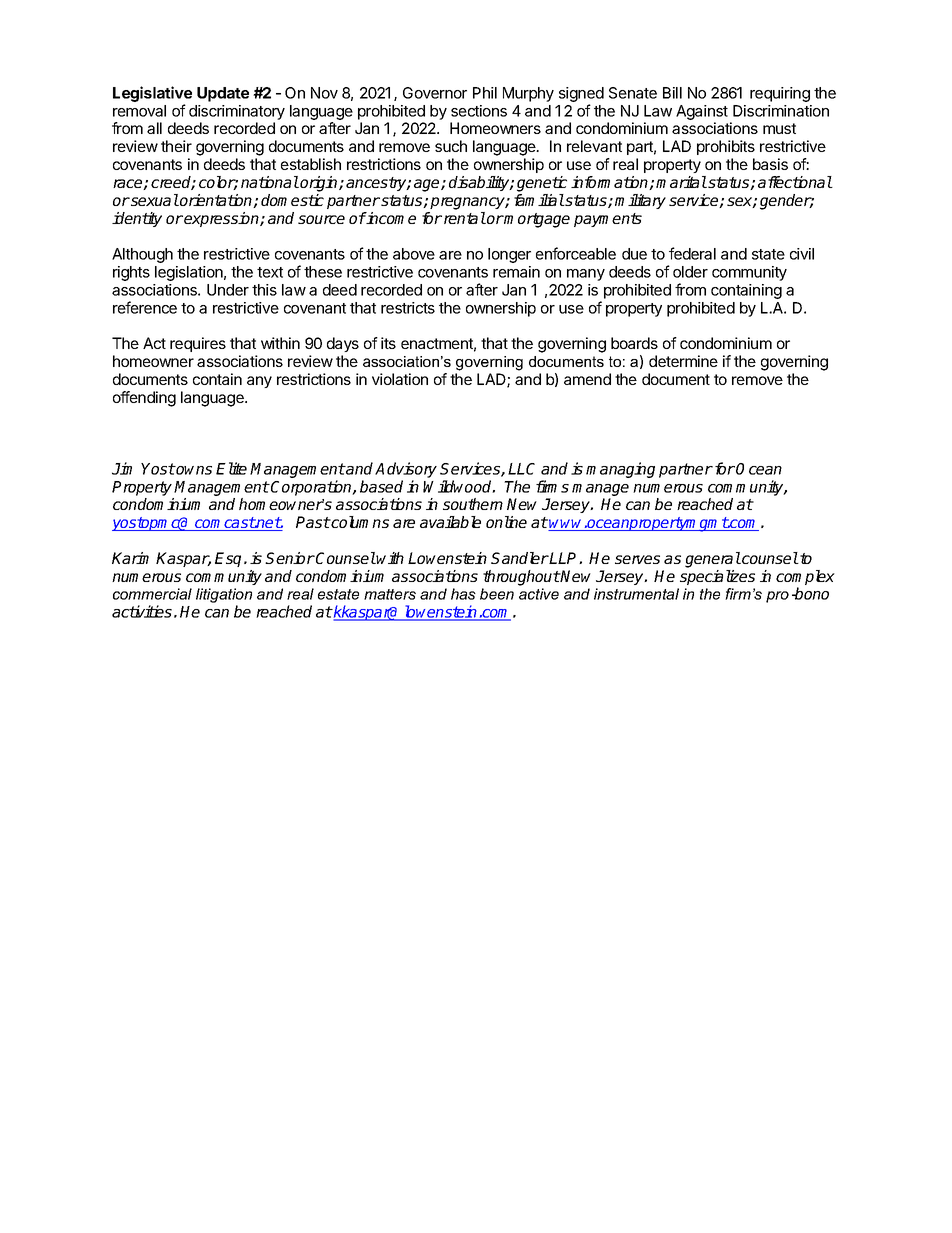 The image size is (952, 1233). What do you see at coordinates (222, 219) in the document?
I see `expression` at bounding box center [222, 219].
